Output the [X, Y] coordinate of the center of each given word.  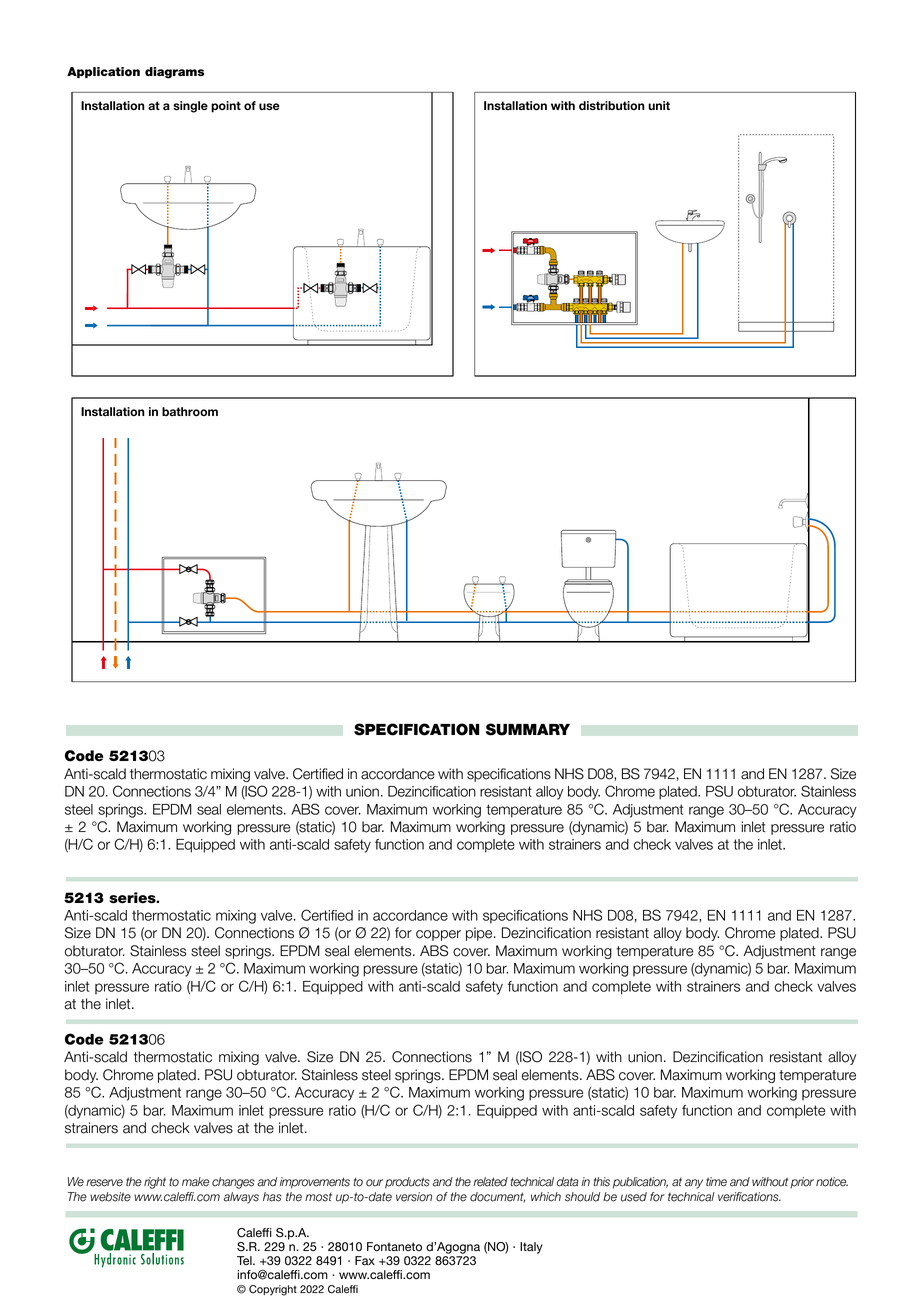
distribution [612, 106]
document [497, 1197]
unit [659, 105]
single [190, 107]
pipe [480, 934]
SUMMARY [528, 729]
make [195, 1182]
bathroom [190, 411]
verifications [749, 1197]
